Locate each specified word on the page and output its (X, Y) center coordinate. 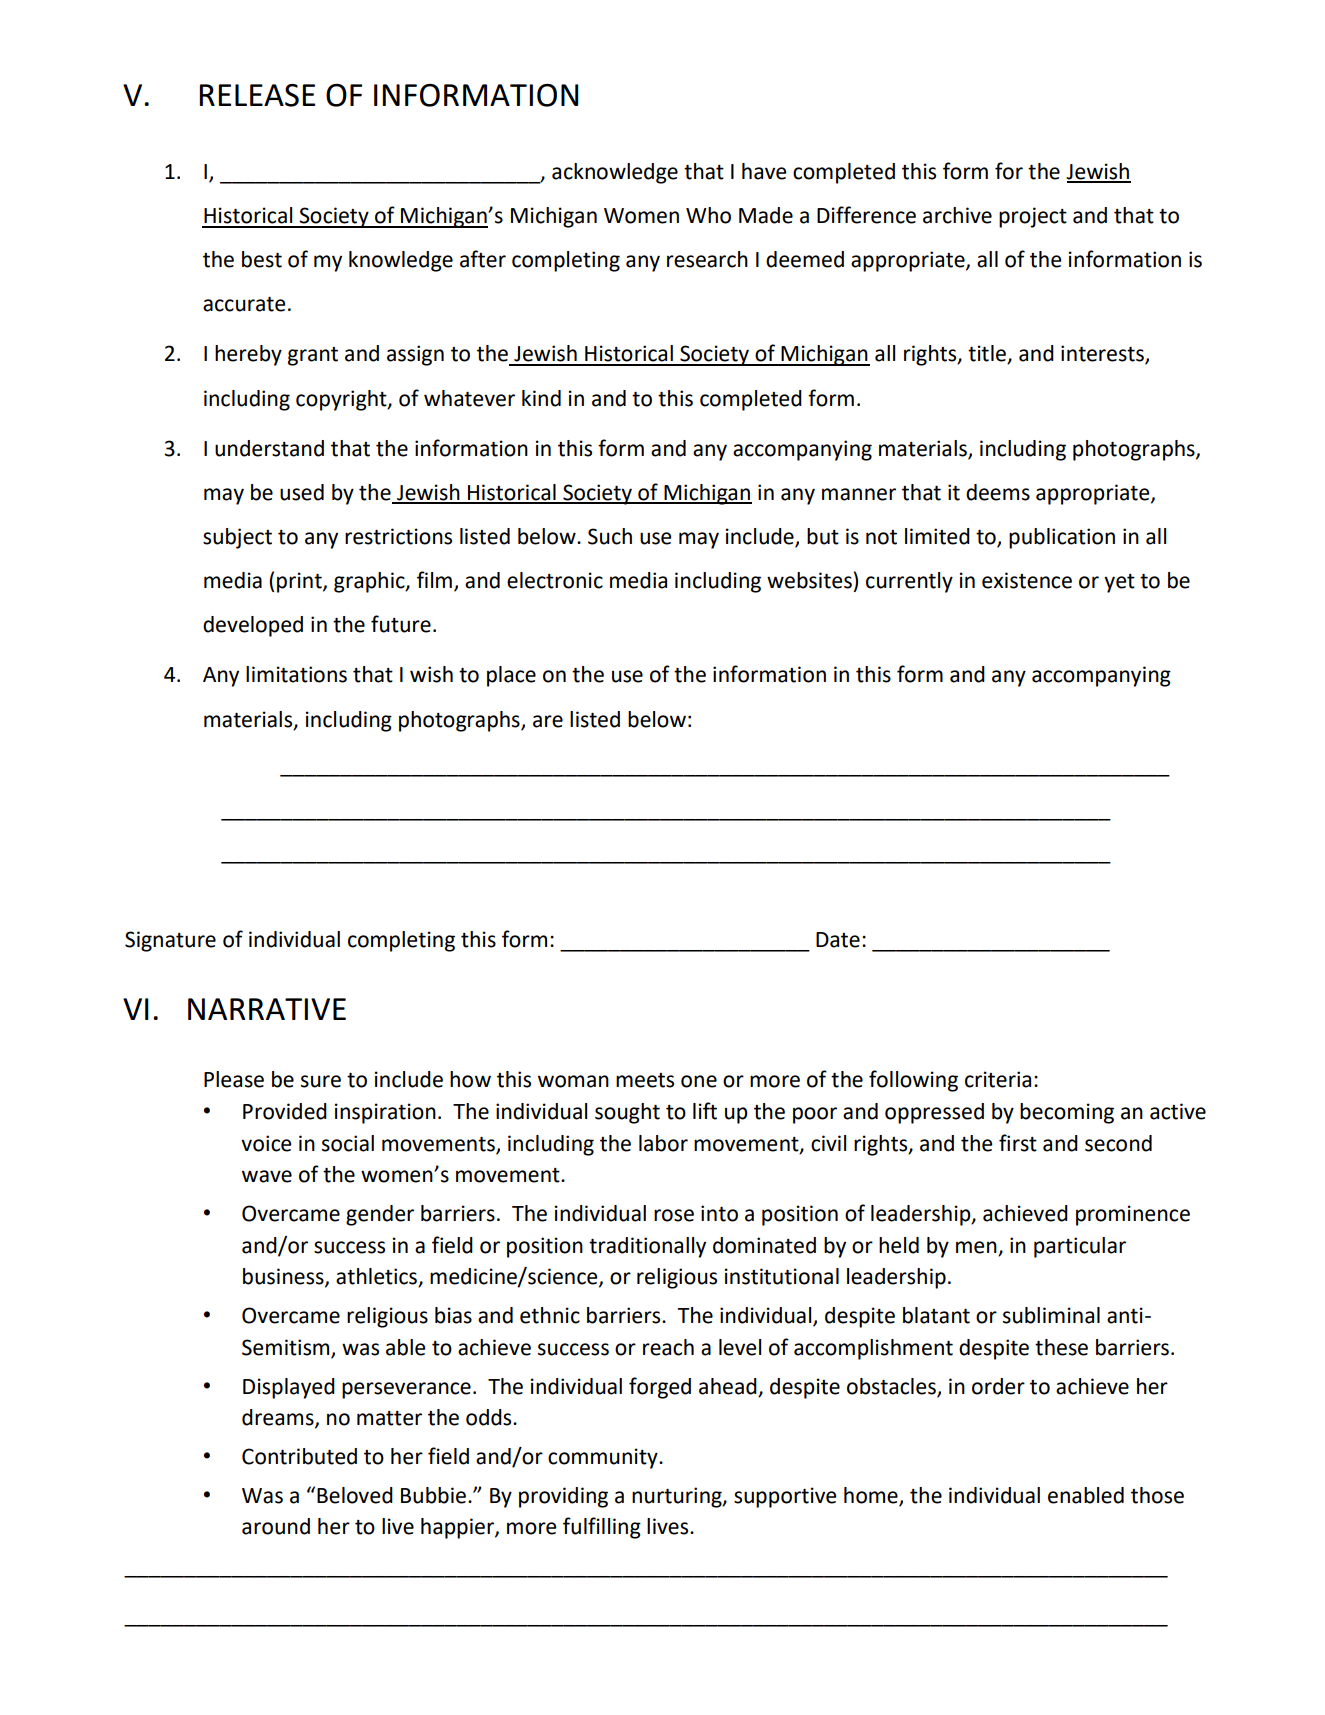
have (764, 171)
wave (267, 1176)
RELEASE (257, 95)
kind (541, 398)
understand (269, 448)
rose (674, 1215)
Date (838, 940)
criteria (998, 1079)
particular (1080, 1247)
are (548, 721)
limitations (296, 674)
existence (1027, 580)
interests (1103, 354)
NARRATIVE (267, 1009)
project (1033, 217)
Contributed (299, 1456)
